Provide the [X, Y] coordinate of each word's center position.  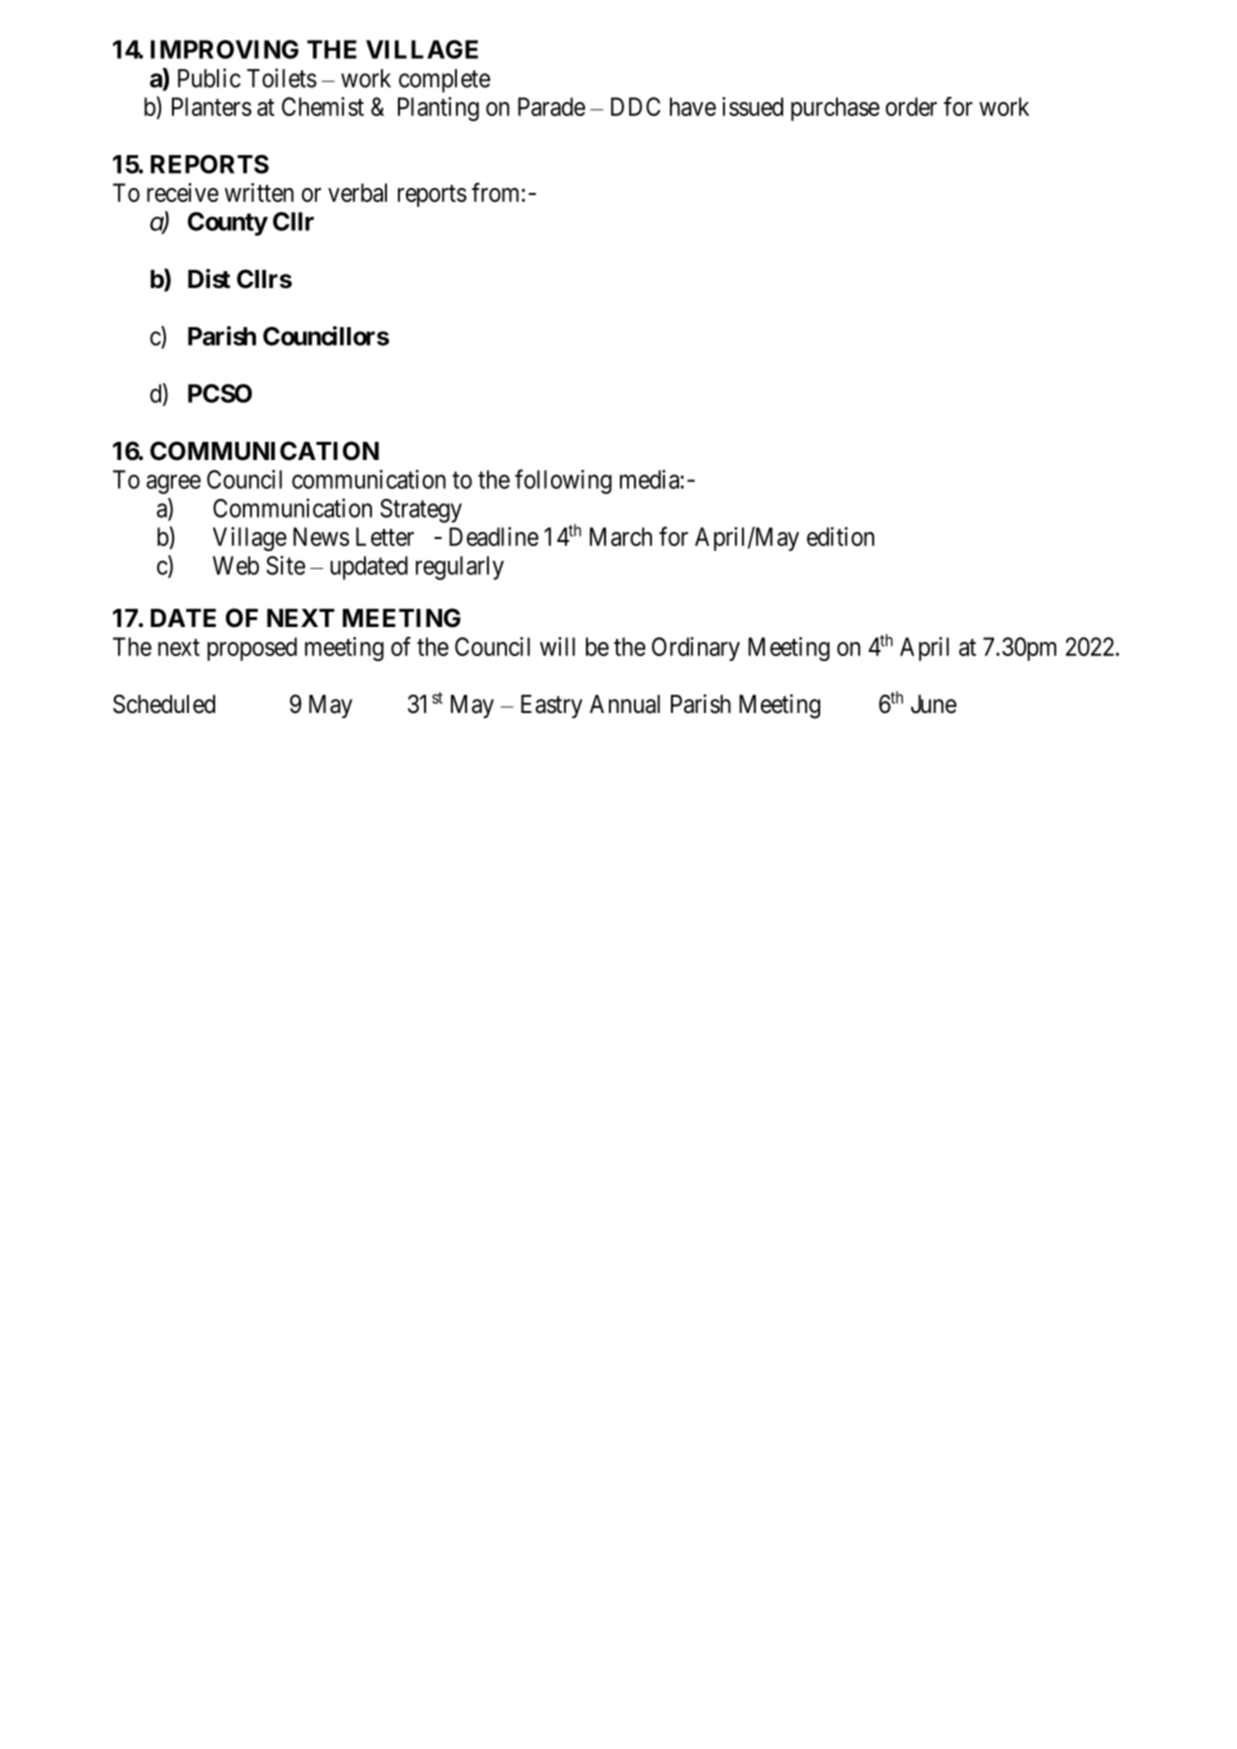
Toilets [282, 78]
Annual [625, 704]
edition [840, 536]
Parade [551, 106]
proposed [252, 649]
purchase [835, 109]
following [563, 481]
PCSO [220, 393]
